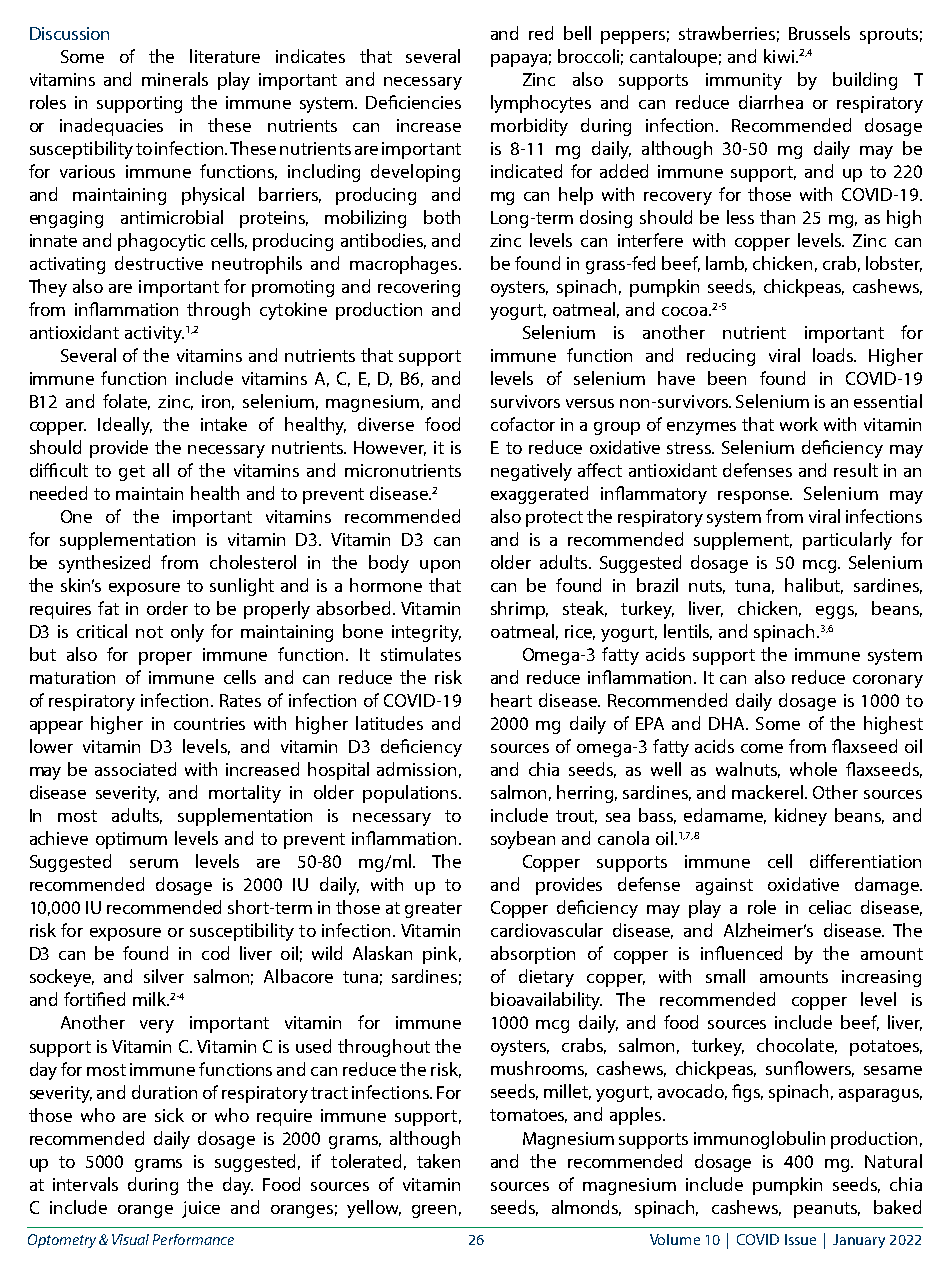 The height and width of the image is (1270, 952). Describe the element at coordinates (175, 79) in the image. I see `minerals` at that location.
